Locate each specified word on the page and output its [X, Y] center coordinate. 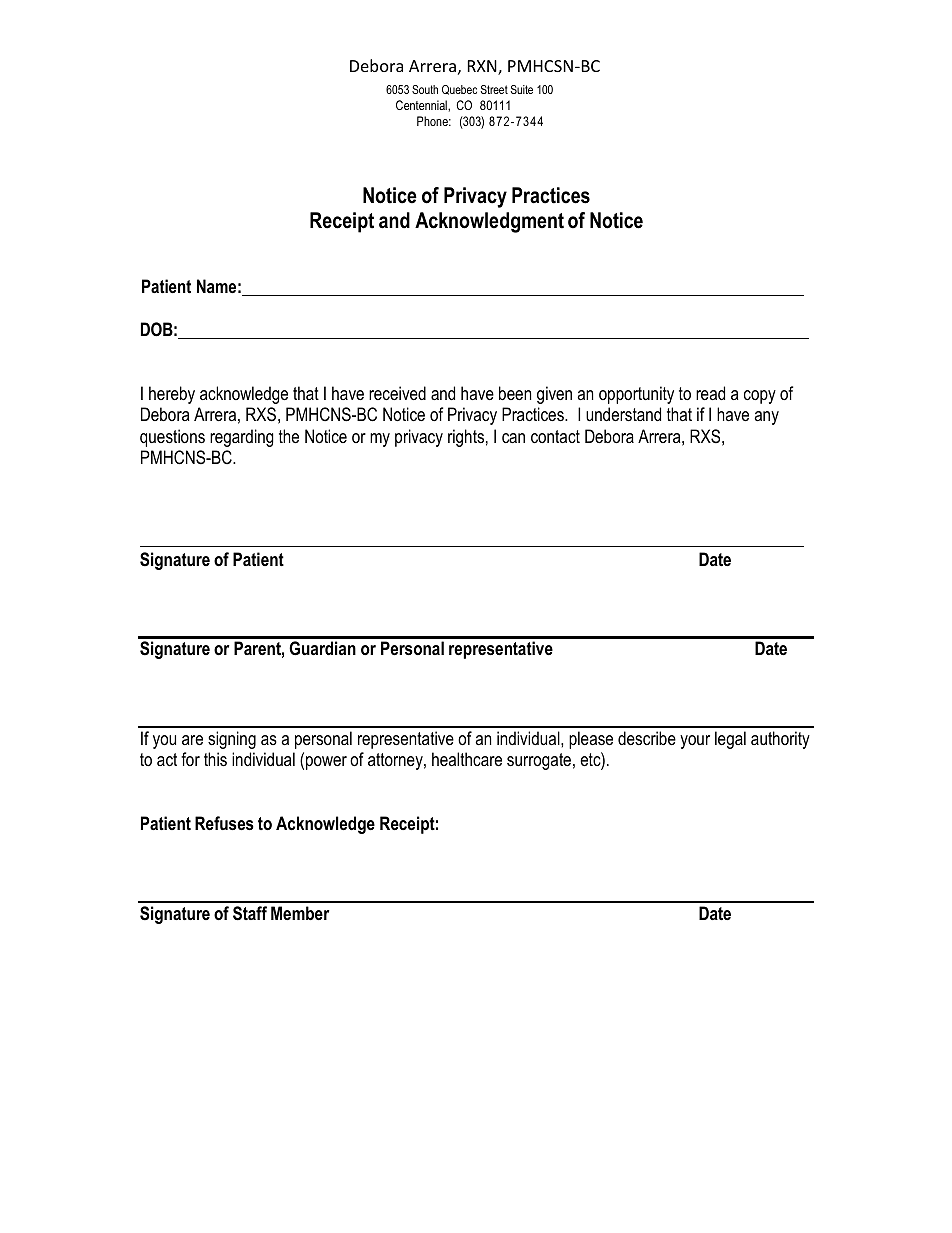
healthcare [467, 759]
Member [300, 913]
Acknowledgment [489, 222]
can [513, 438]
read [710, 393]
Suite [522, 89]
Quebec [459, 90]
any [766, 418]
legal [730, 740]
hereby [172, 395]
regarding [242, 438]
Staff [250, 913]
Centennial [422, 105]
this [215, 759]
